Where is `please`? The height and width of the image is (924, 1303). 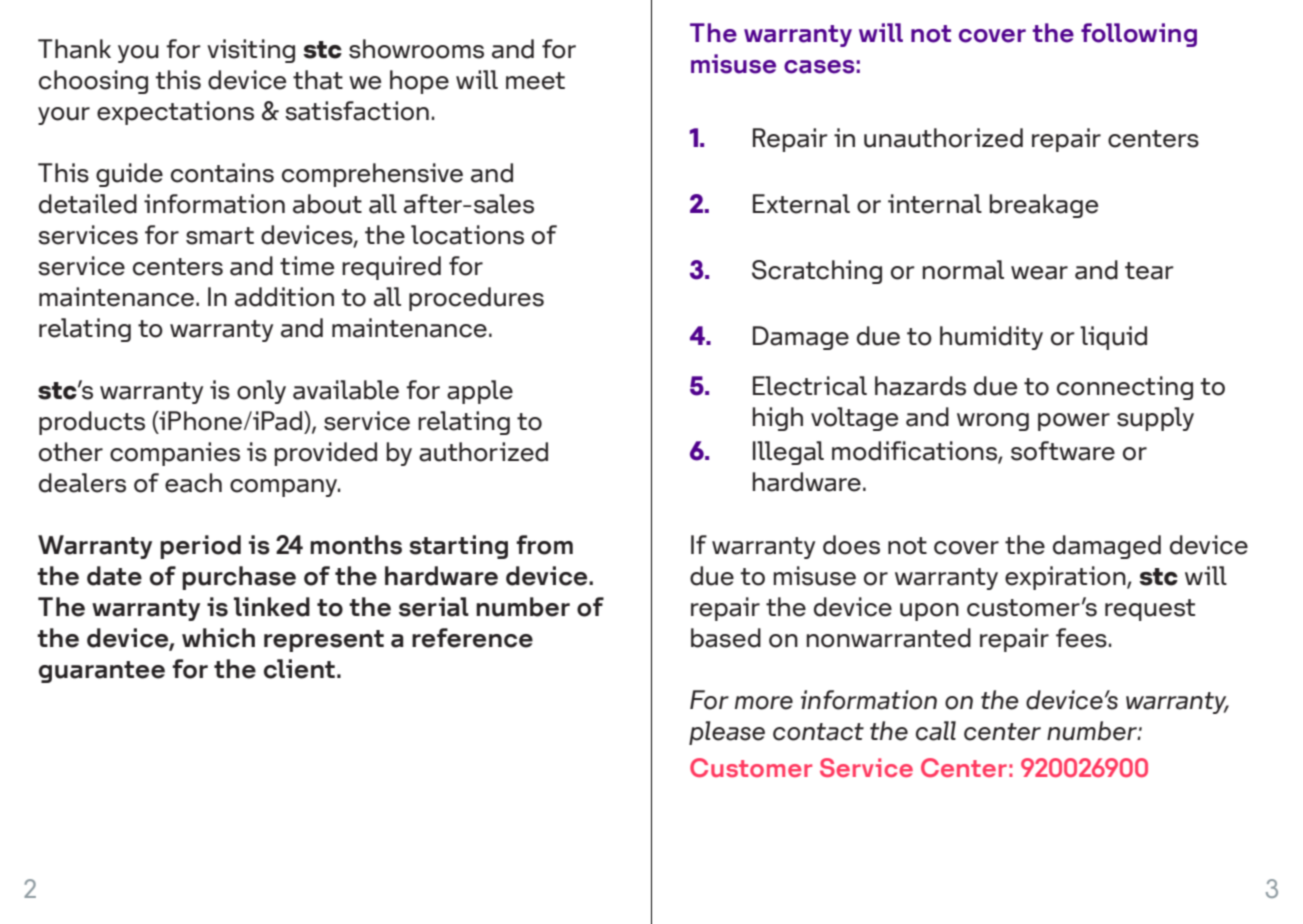 please is located at coordinates (727, 733).
